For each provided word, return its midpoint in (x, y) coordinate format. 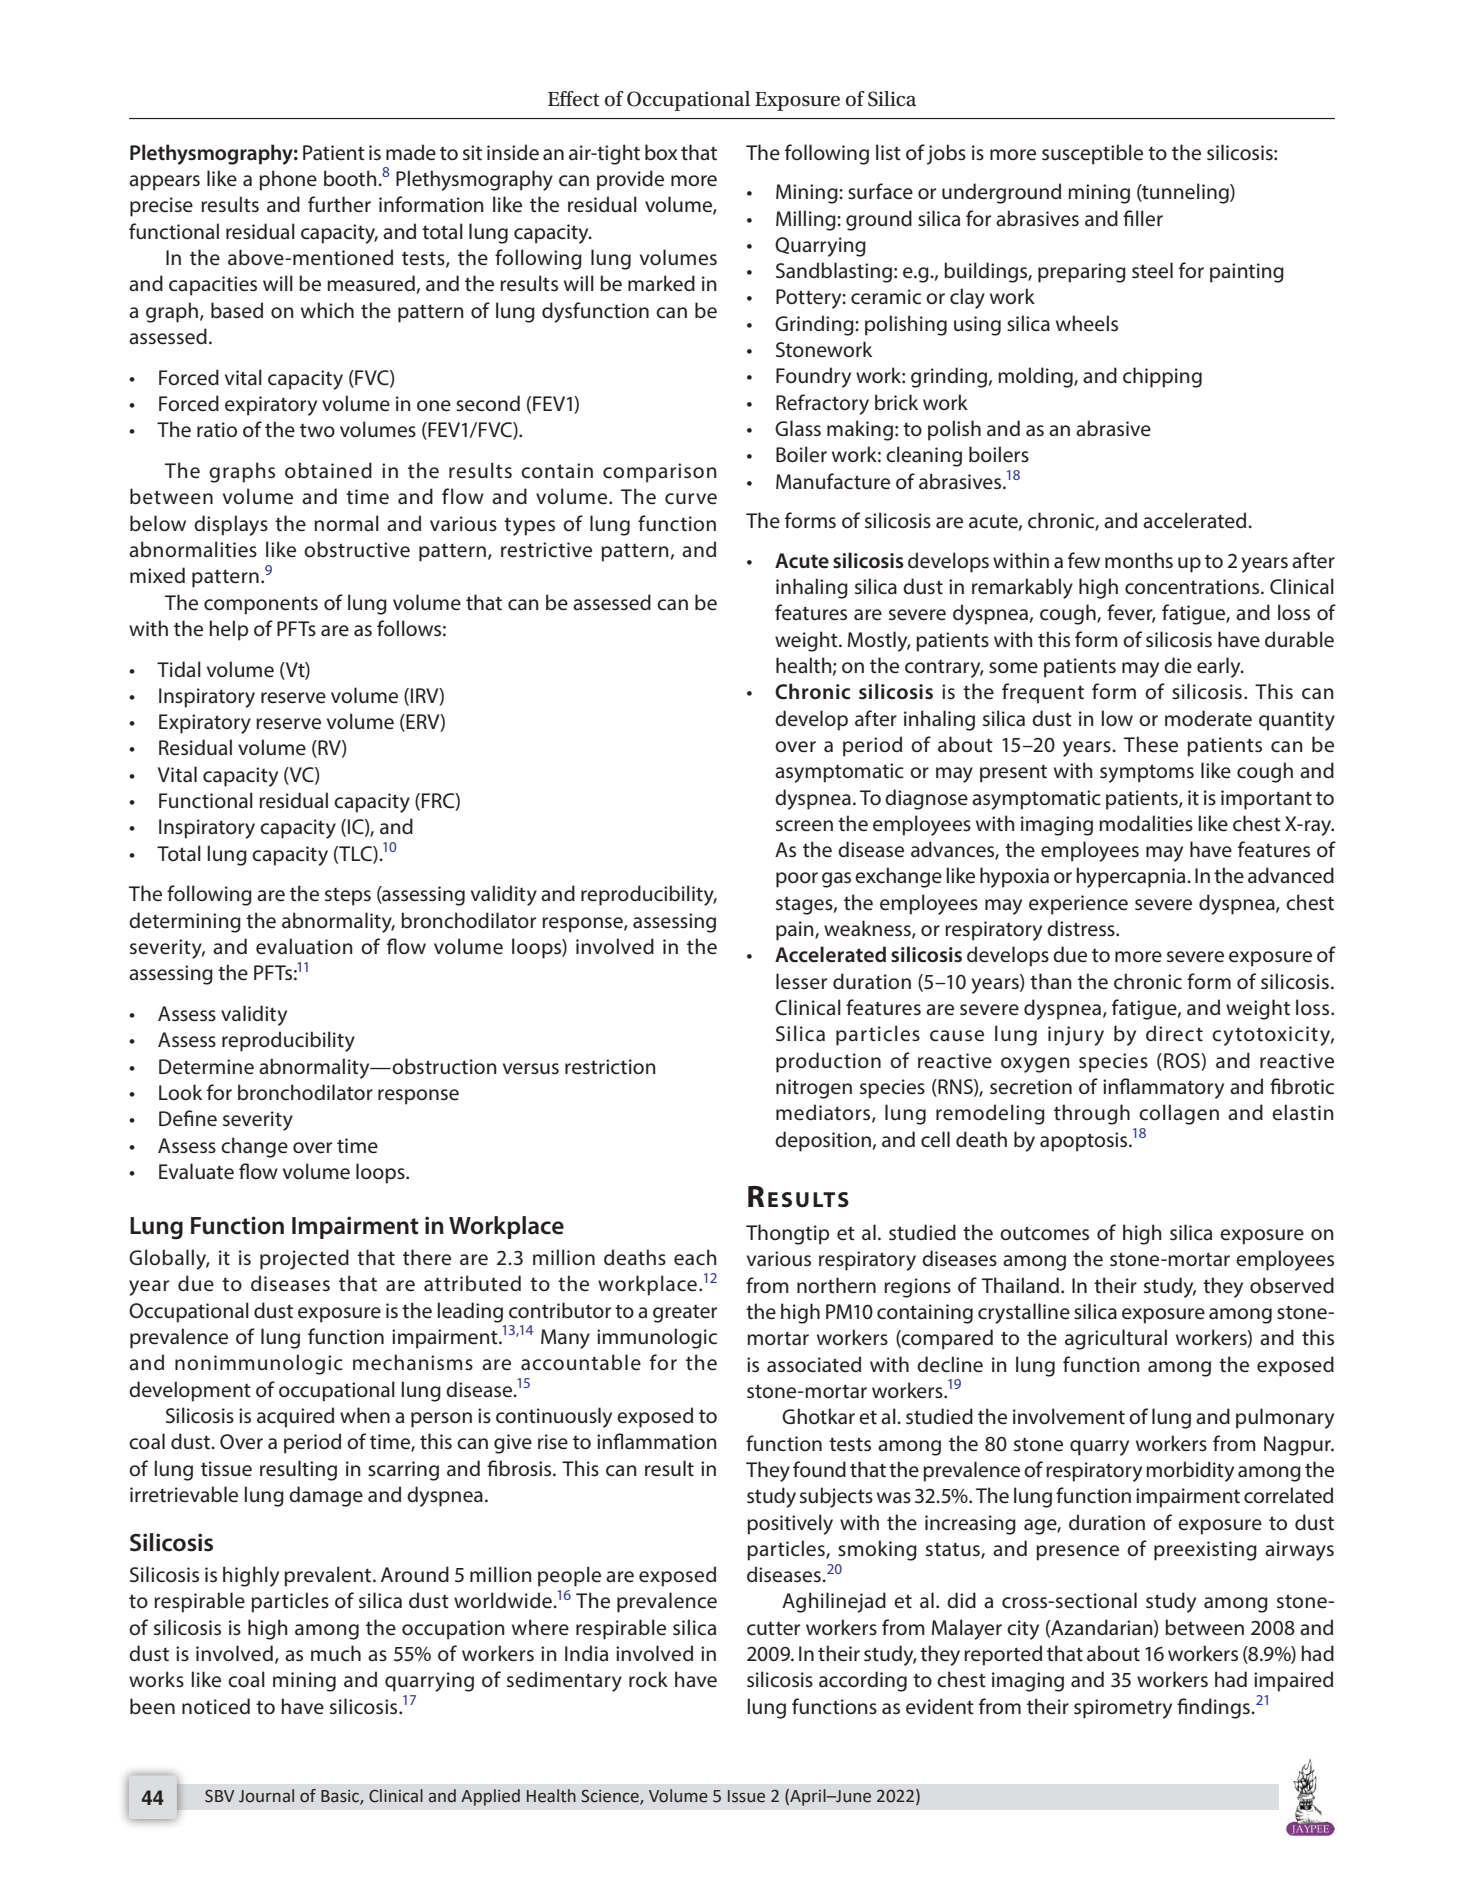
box (661, 152)
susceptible (1092, 154)
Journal (266, 1796)
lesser (801, 981)
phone (288, 180)
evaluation (304, 946)
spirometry (1123, 1709)
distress (1082, 928)
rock (648, 1679)
